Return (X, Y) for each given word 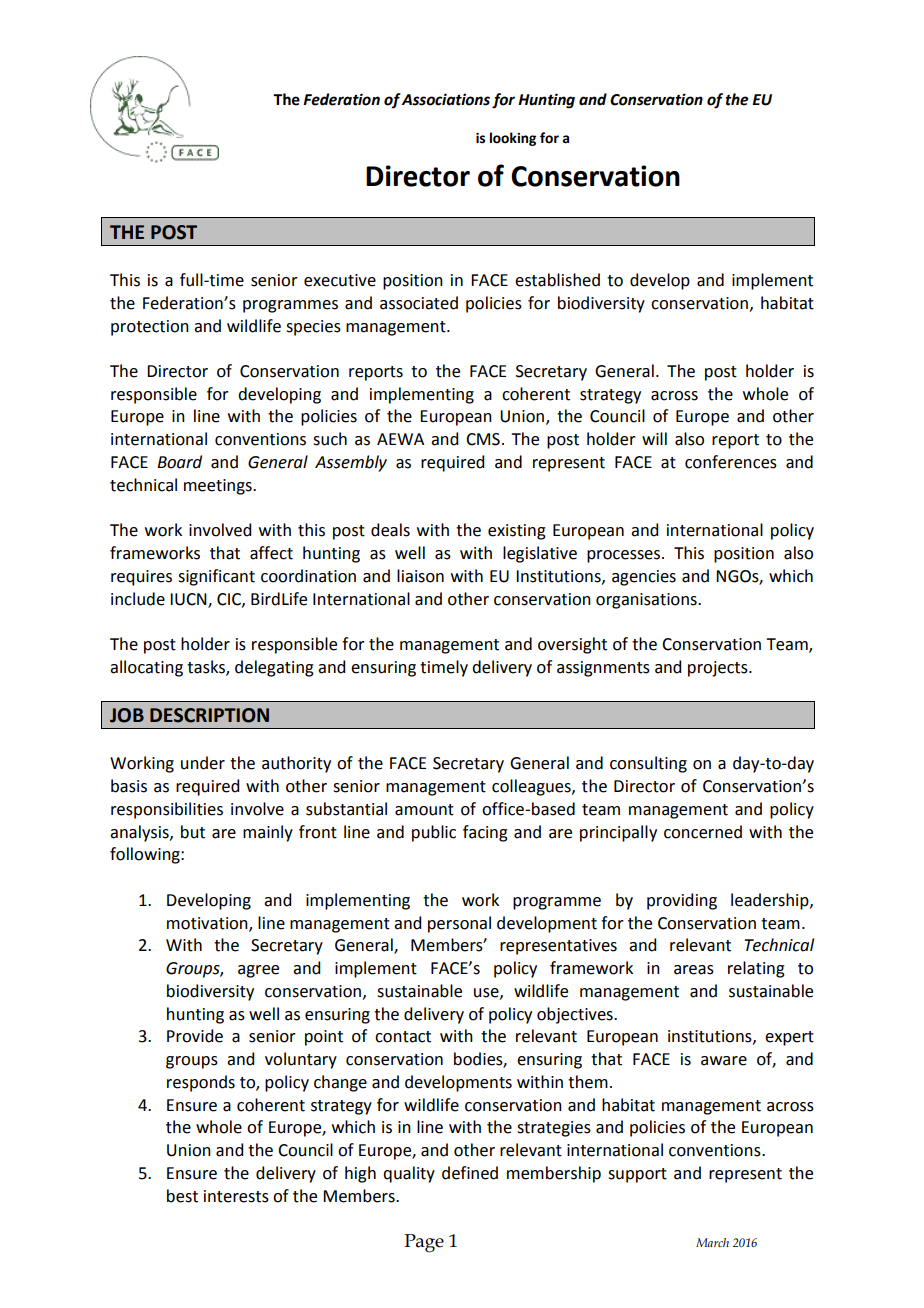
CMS (483, 439)
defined (470, 1173)
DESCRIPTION (209, 715)
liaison (420, 576)
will (654, 438)
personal (459, 924)
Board (179, 462)
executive (340, 280)
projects (719, 669)
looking (513, 139)
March (712, 1242)
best (182, 1196)
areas (694, 970)
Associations (446, 99)
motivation (208, 924)
